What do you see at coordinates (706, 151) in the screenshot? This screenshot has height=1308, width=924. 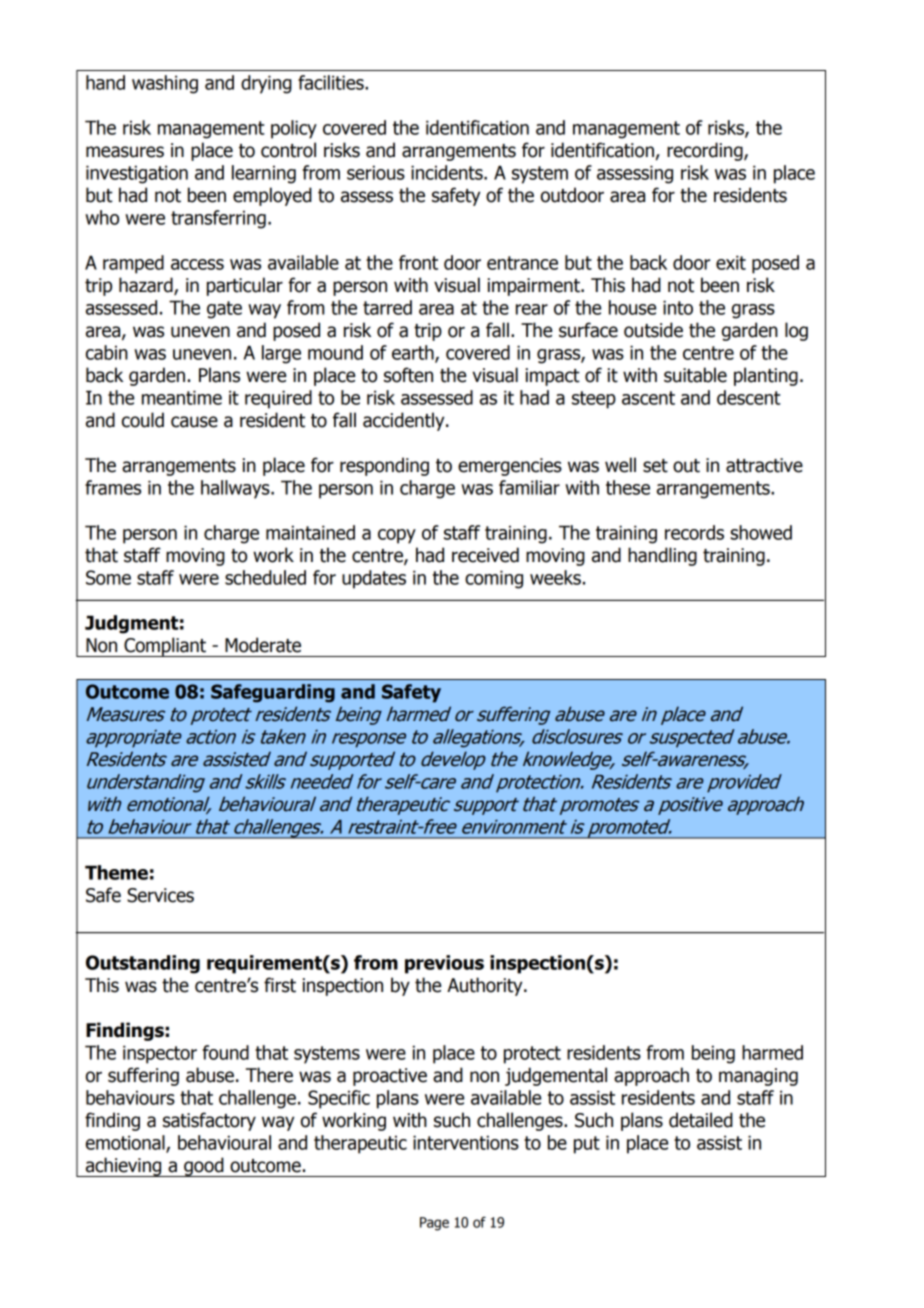 I see `recording` at bounding box center [706, 151].
